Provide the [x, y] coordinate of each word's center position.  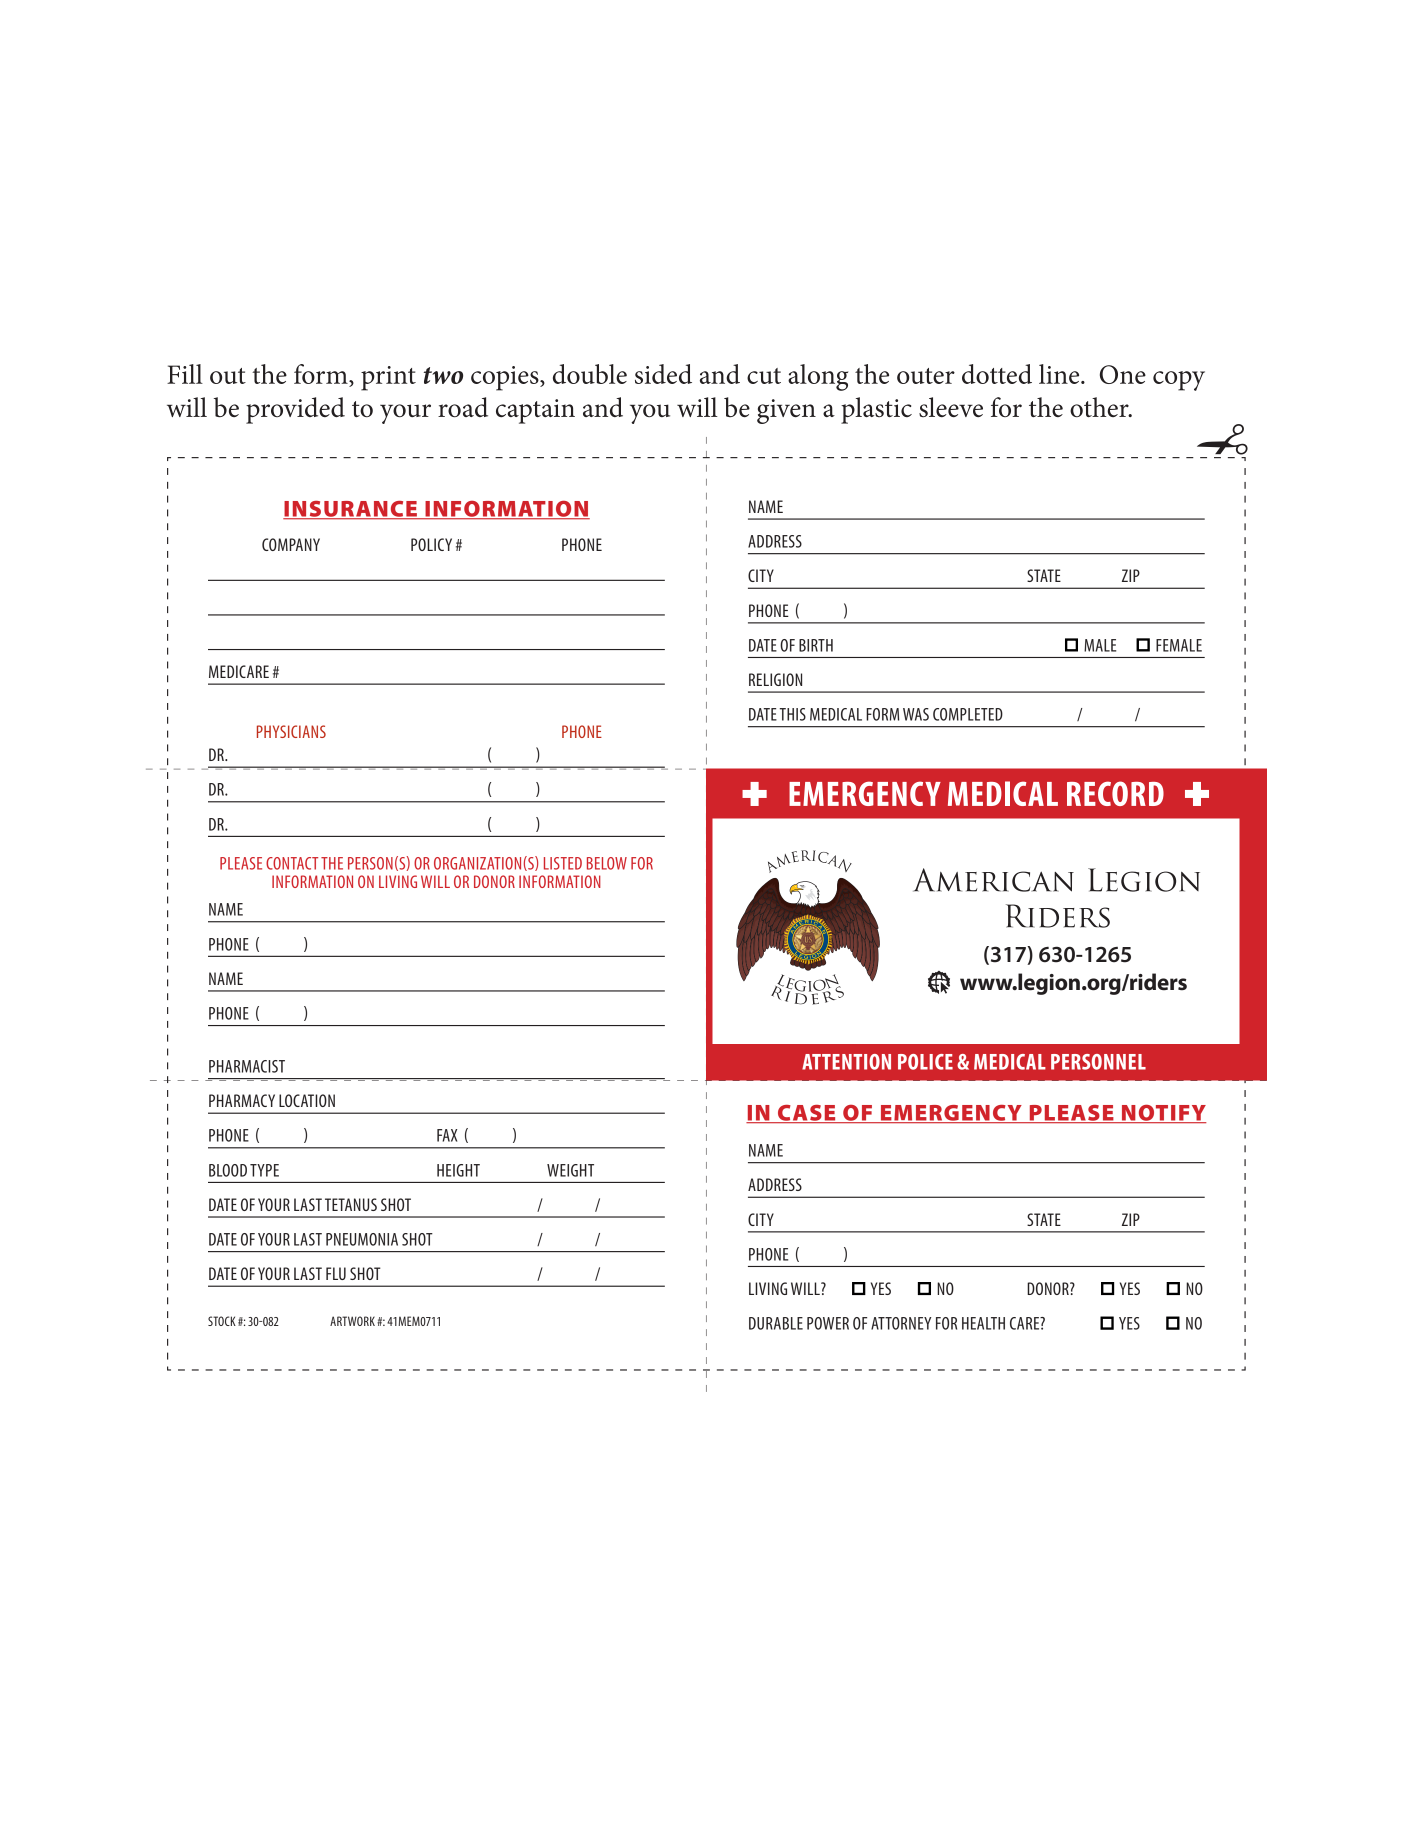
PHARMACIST [247, 1066]
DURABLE [776, 1323]
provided [295, 410]
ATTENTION [846, 1062]
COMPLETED [968, 714]
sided [663, 374]
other [1100, 407]
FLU [336, 1273]
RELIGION [775, 679]
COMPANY [291, 544]
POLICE [925, 1062]
